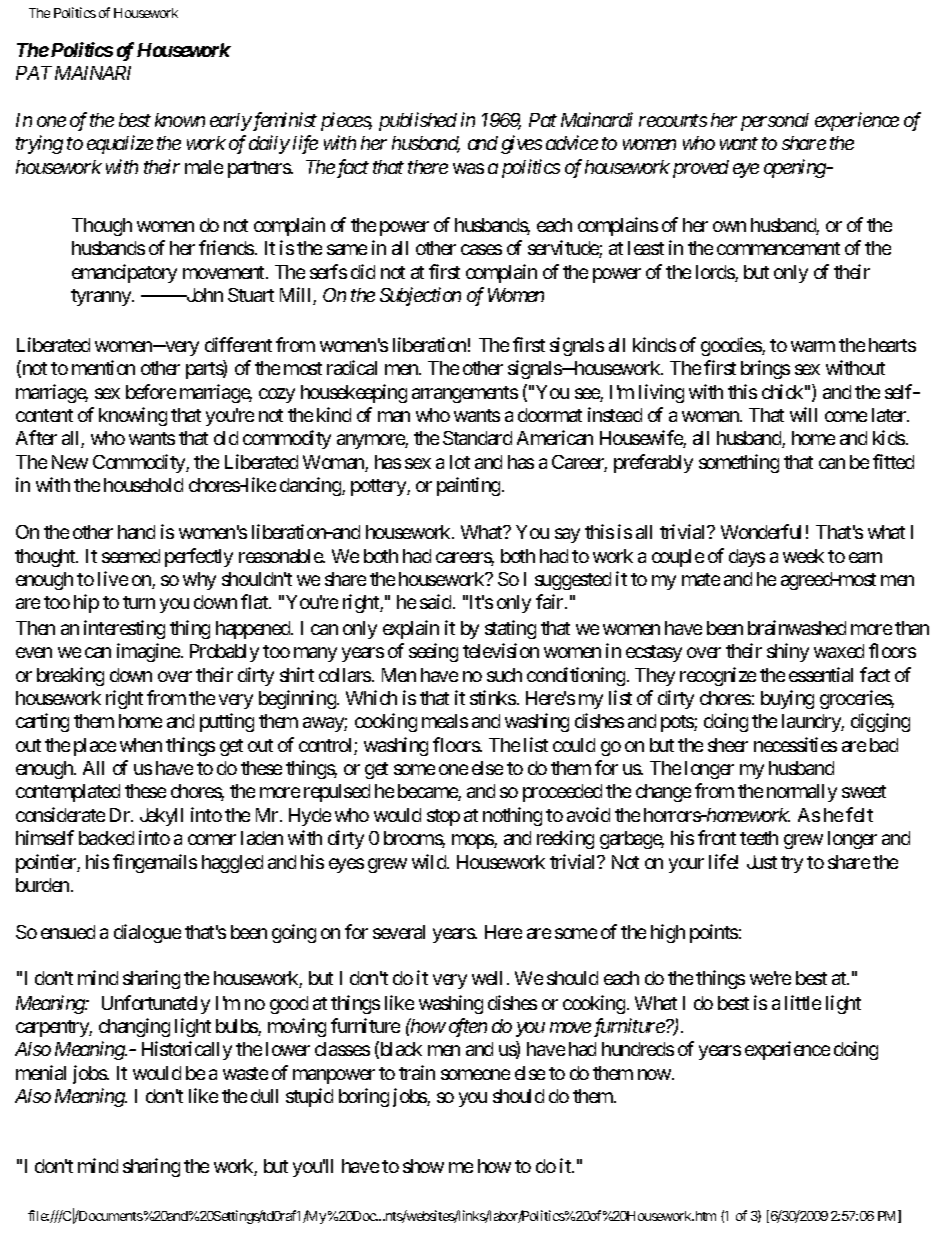 The width and height of the document is (952, 1233). Describe the element at coordinates (423, 1166) in the document. I see `show` at that location.
